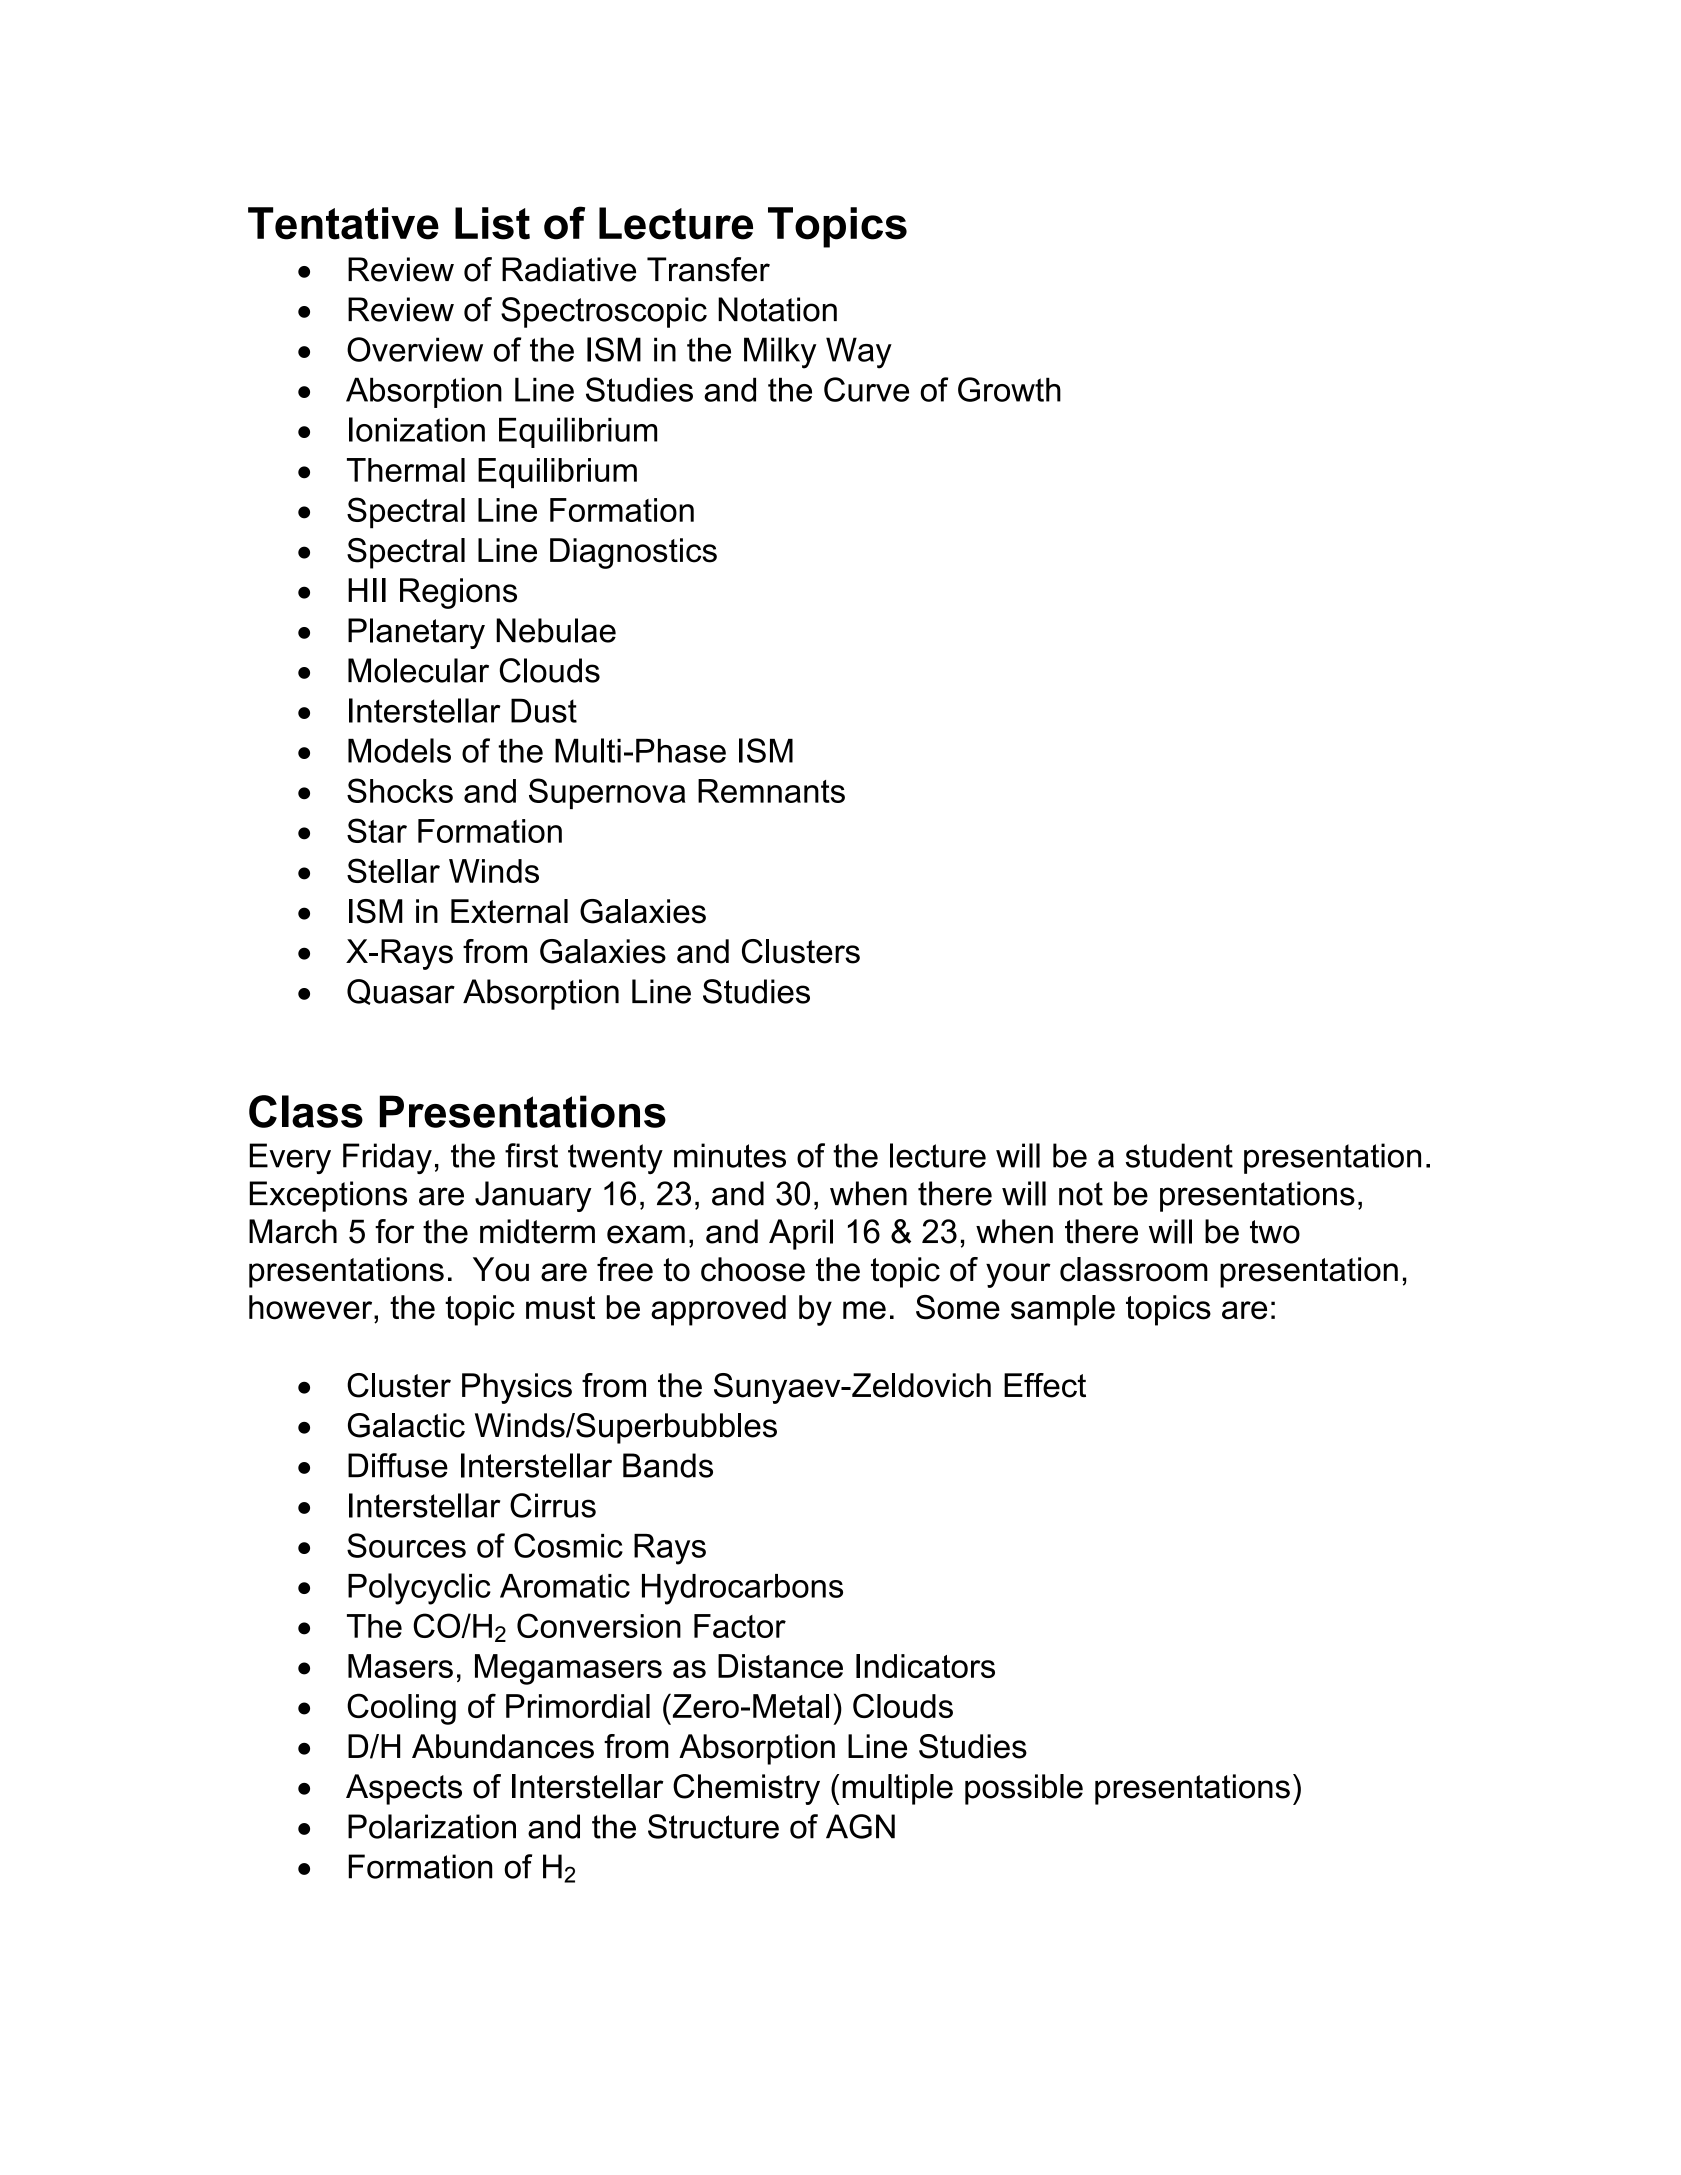  What do you see at coordinates (400, 790) in the screenshot?
I see `Shocks` at bounding box center [400, 790].
